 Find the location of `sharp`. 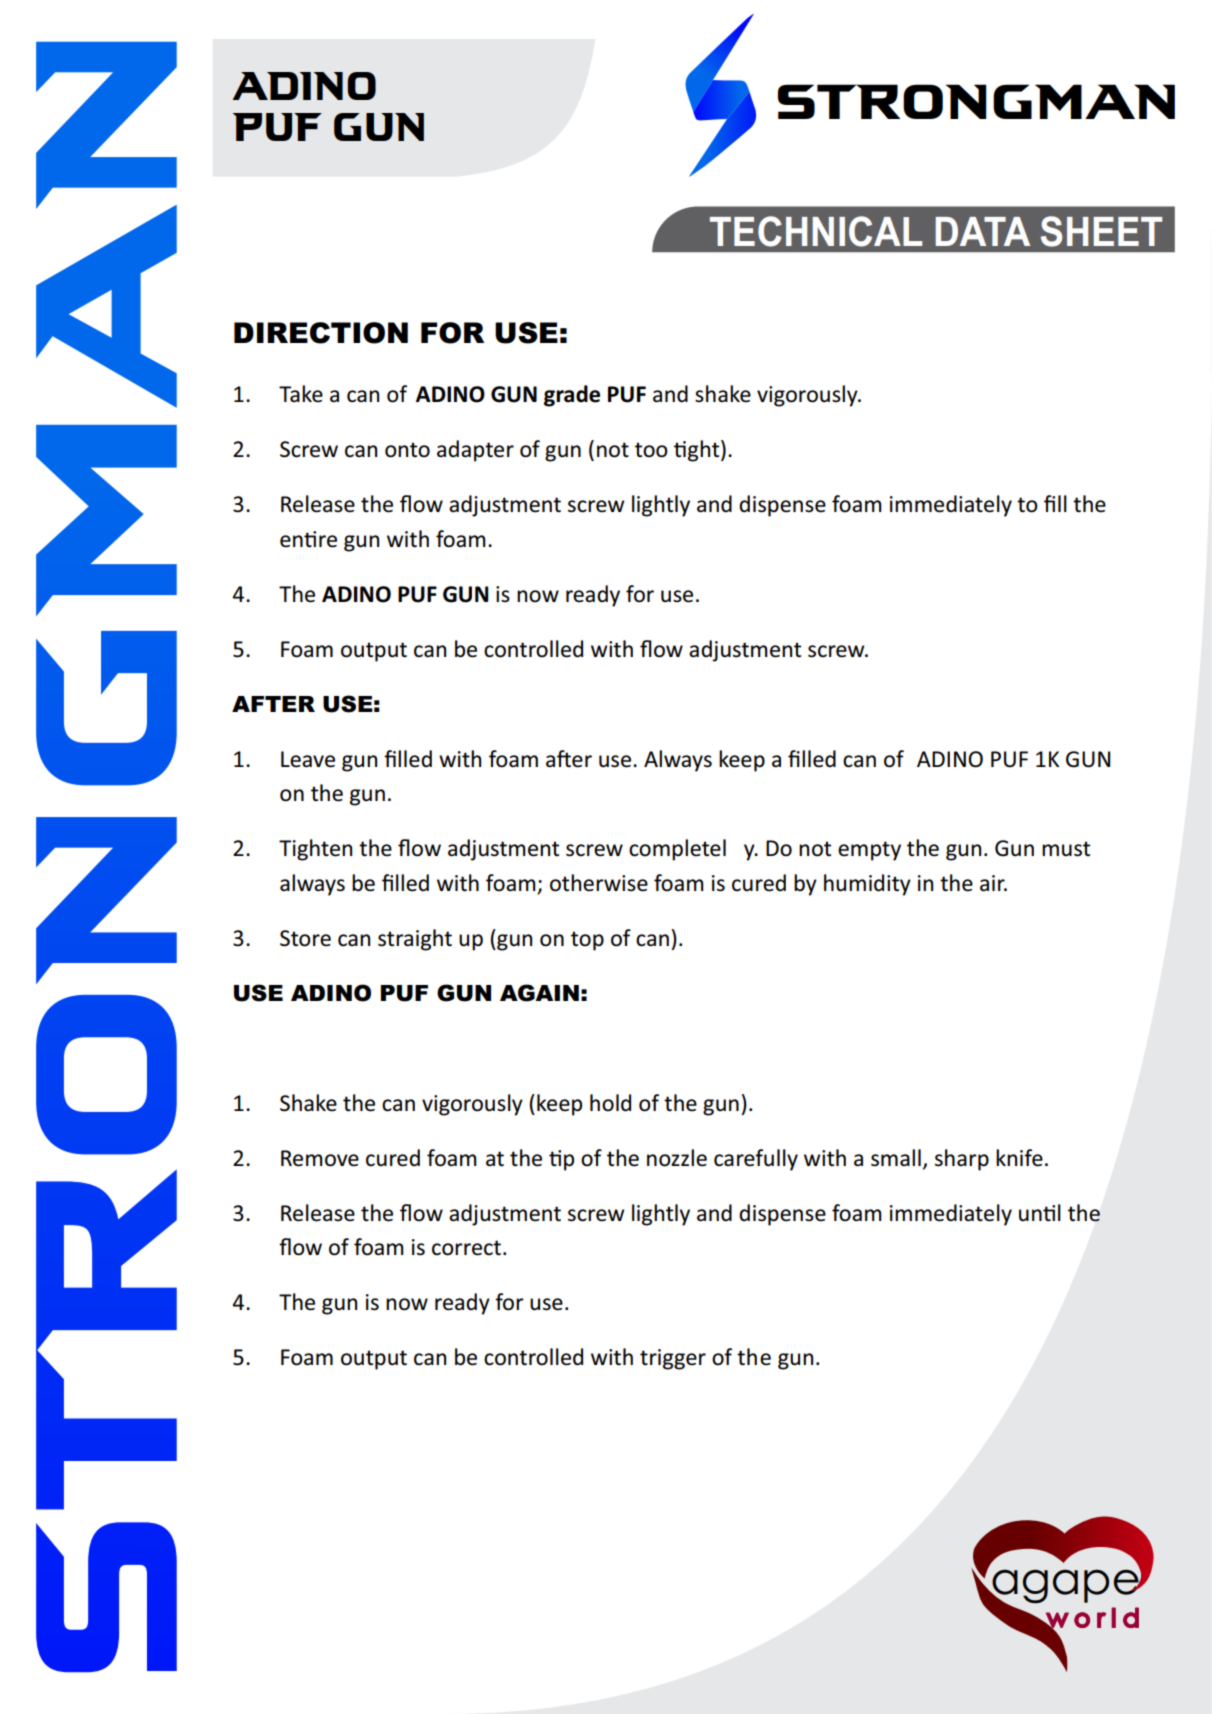

sharp is located at coordinates (962, 1160).
